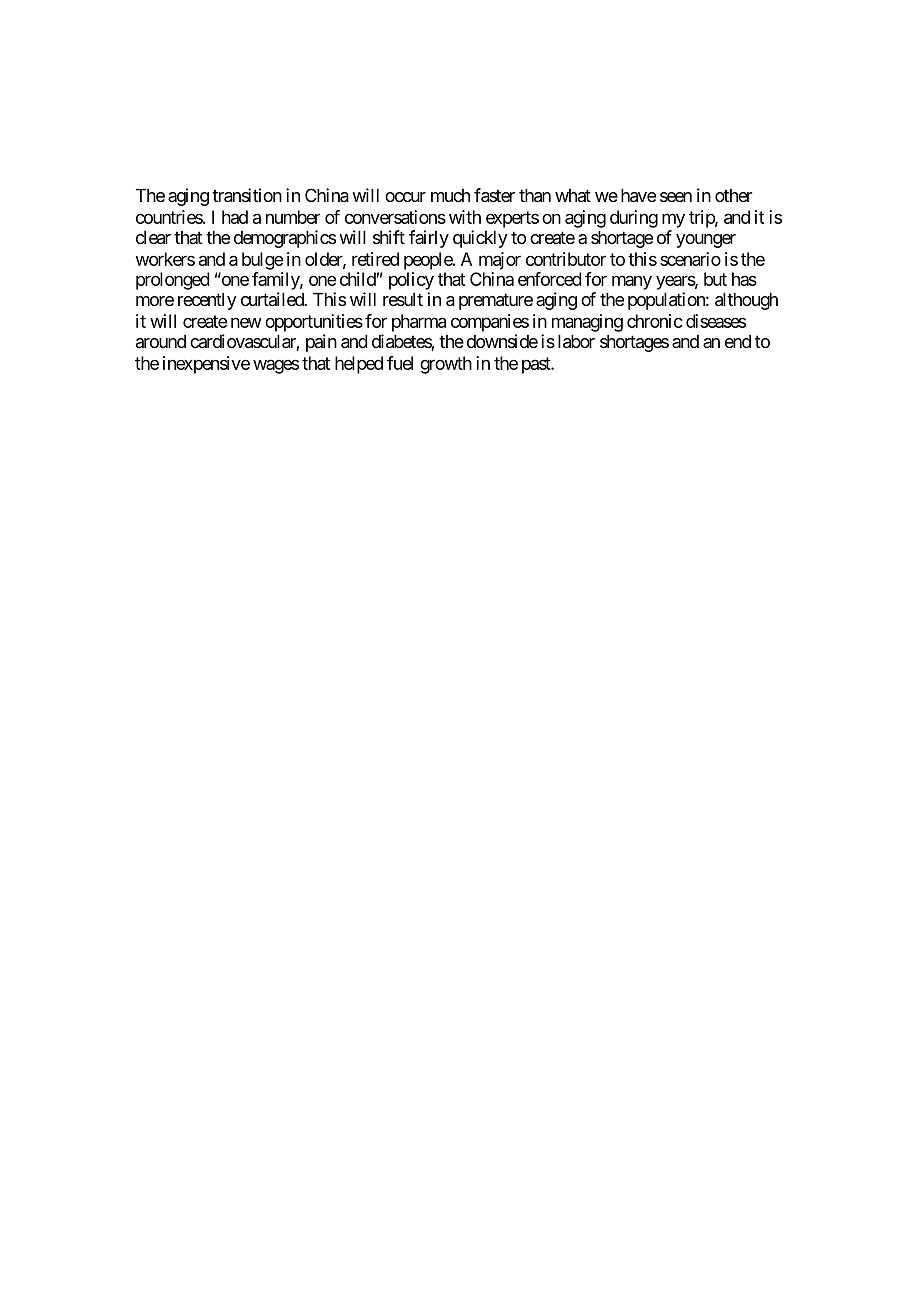  Describe the element at coordinates (500, 261) in the screenshot. I see `major` at that location.
